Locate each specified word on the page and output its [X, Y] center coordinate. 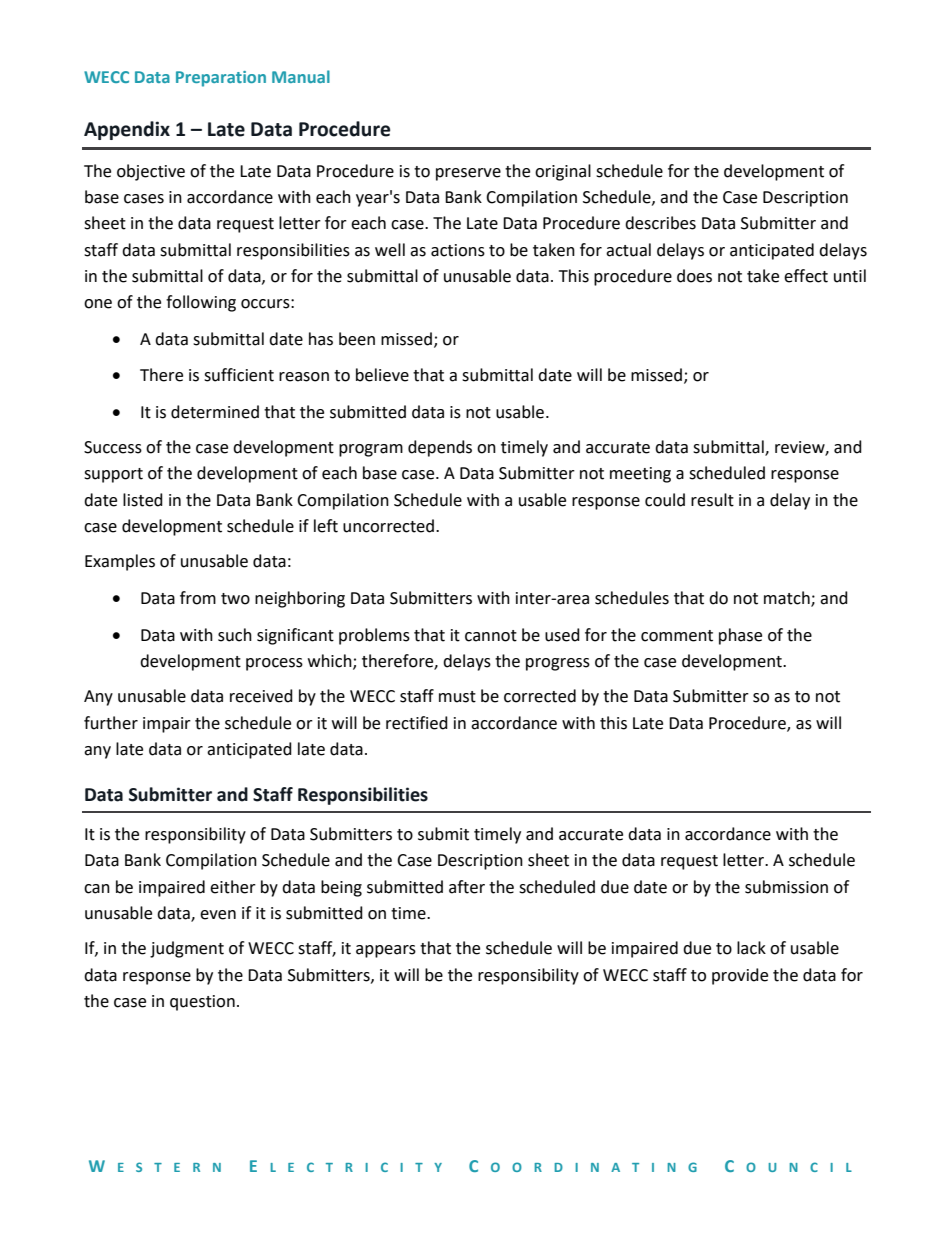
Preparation [221, 79]
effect [806, 276]
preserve [468, 174]
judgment [187, 949]
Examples [120, 562]
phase [740, 636]
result [712, 500]
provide [740, 976]
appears [386, 951]
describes [660, 223]
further [111, 723]
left [326, 526]
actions [458, 250]
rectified [417, 723]
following [201, 303]
